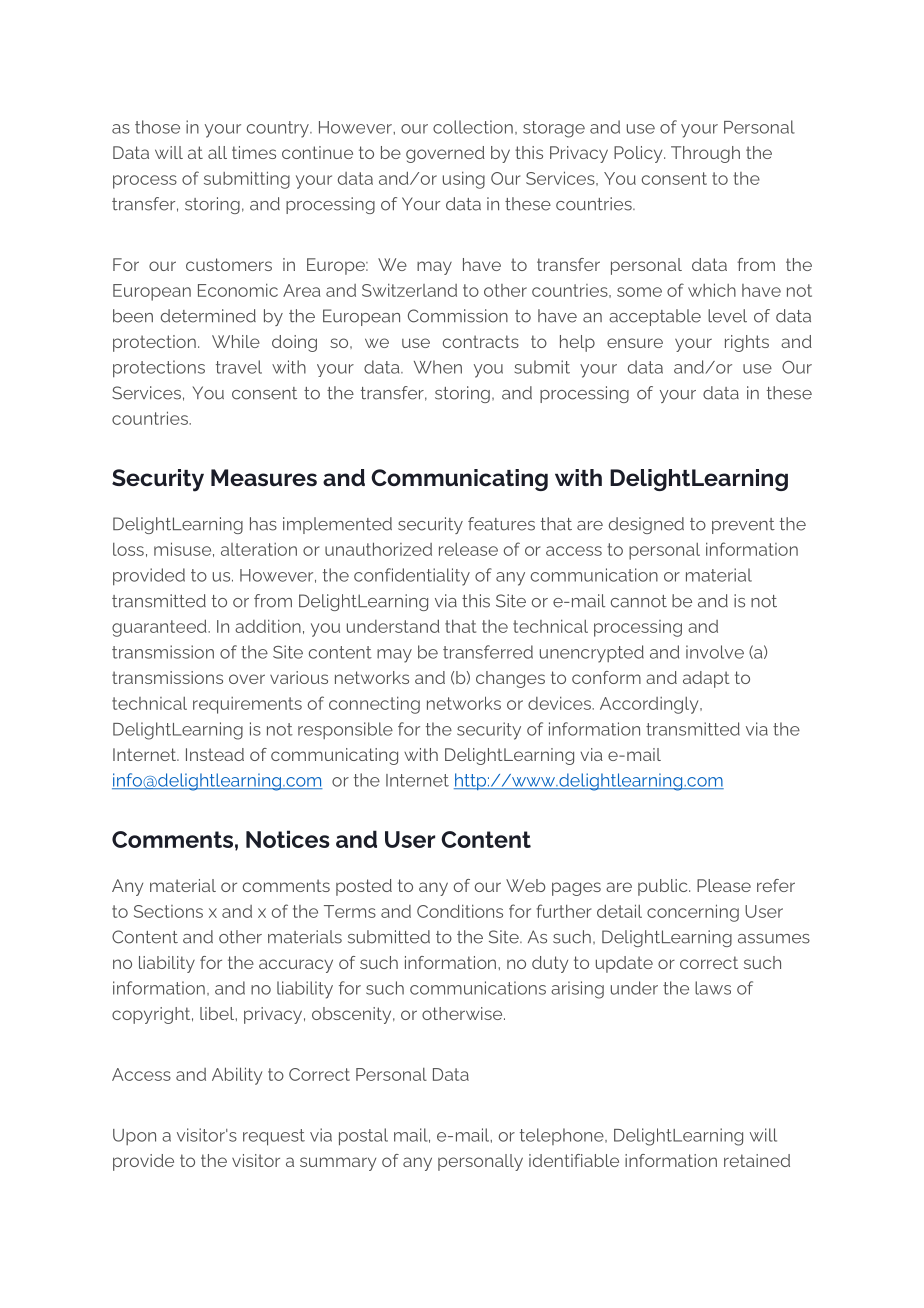  I want to click on Through, so click(705, 154).
